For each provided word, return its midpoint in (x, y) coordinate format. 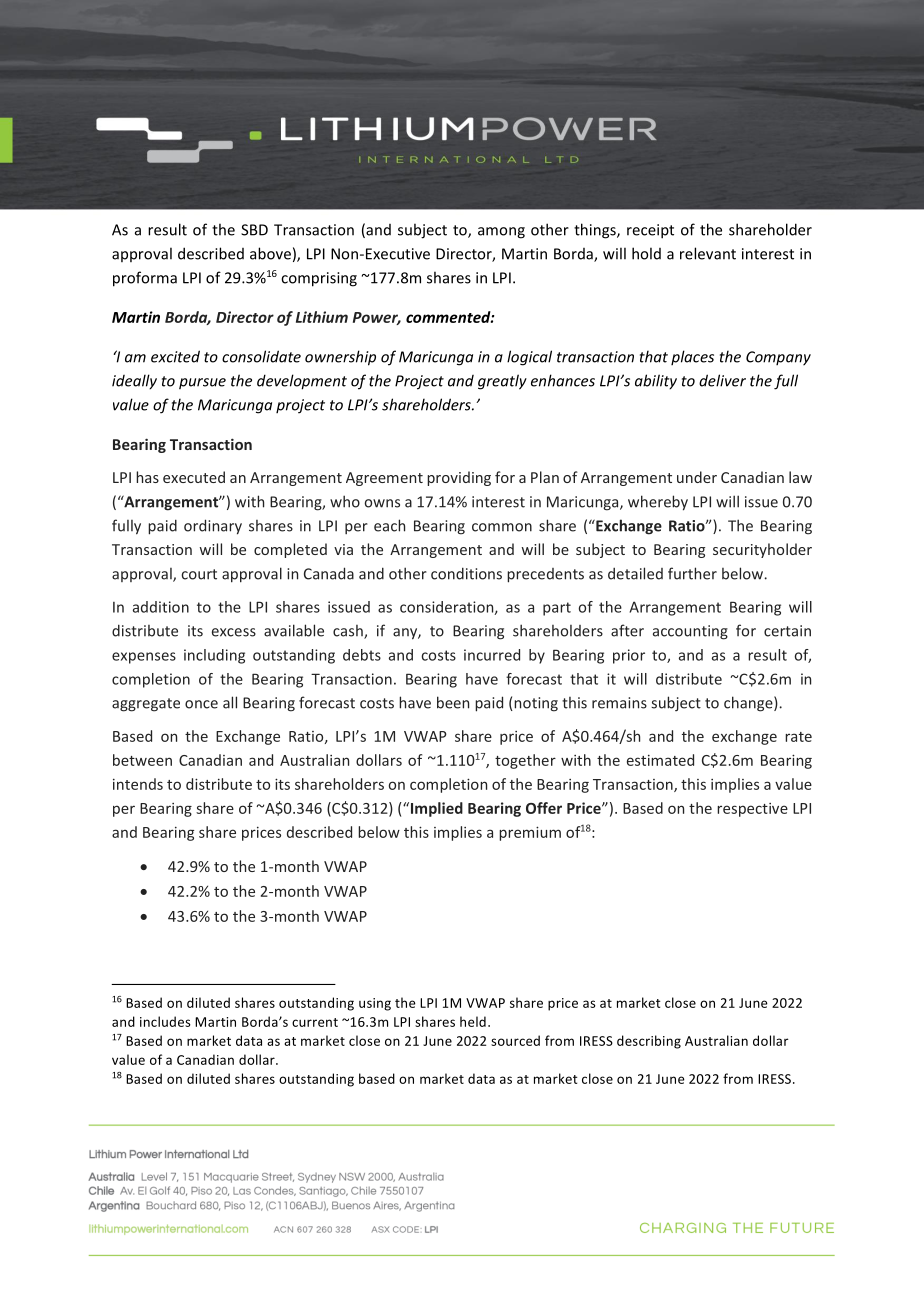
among (501, 233)
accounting (690, 632)
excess (234, 632)
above (270, 253)
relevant (708, 253)
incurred (492, 655)
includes (165, 1021)
